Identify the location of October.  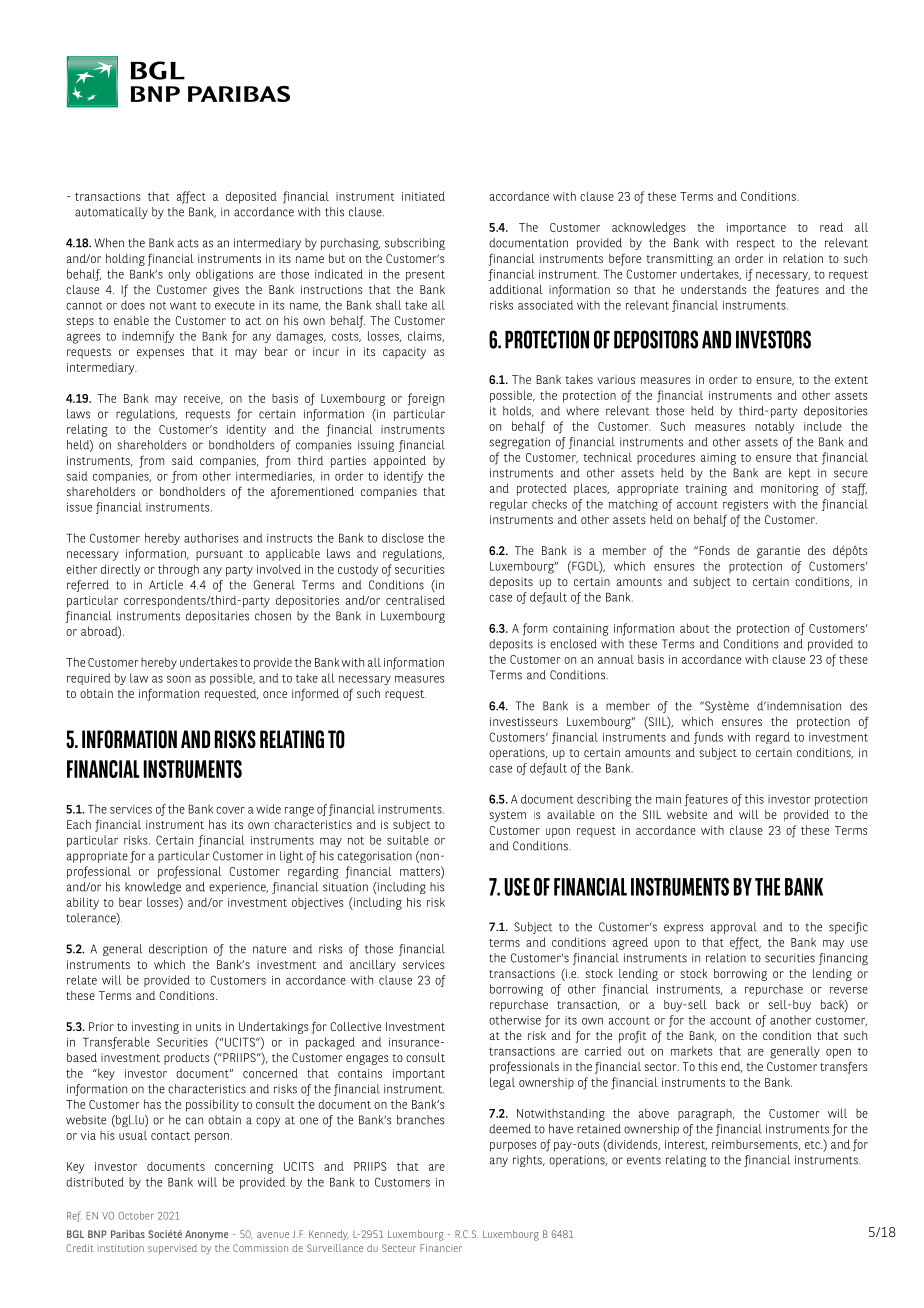
(136, 1215).
